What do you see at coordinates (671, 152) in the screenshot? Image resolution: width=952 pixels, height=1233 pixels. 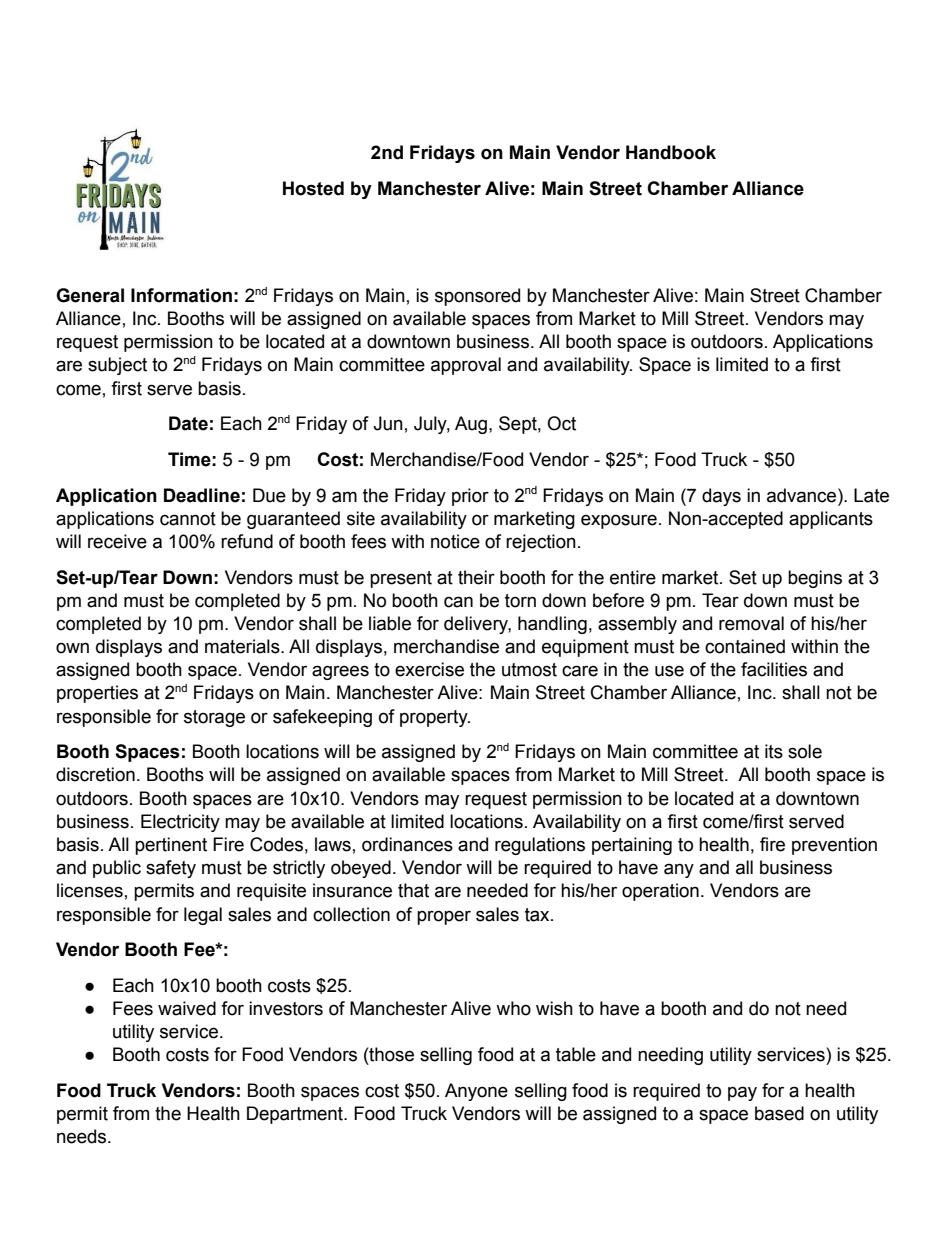 I see `Handbook` at bounding box center [671, 152].
